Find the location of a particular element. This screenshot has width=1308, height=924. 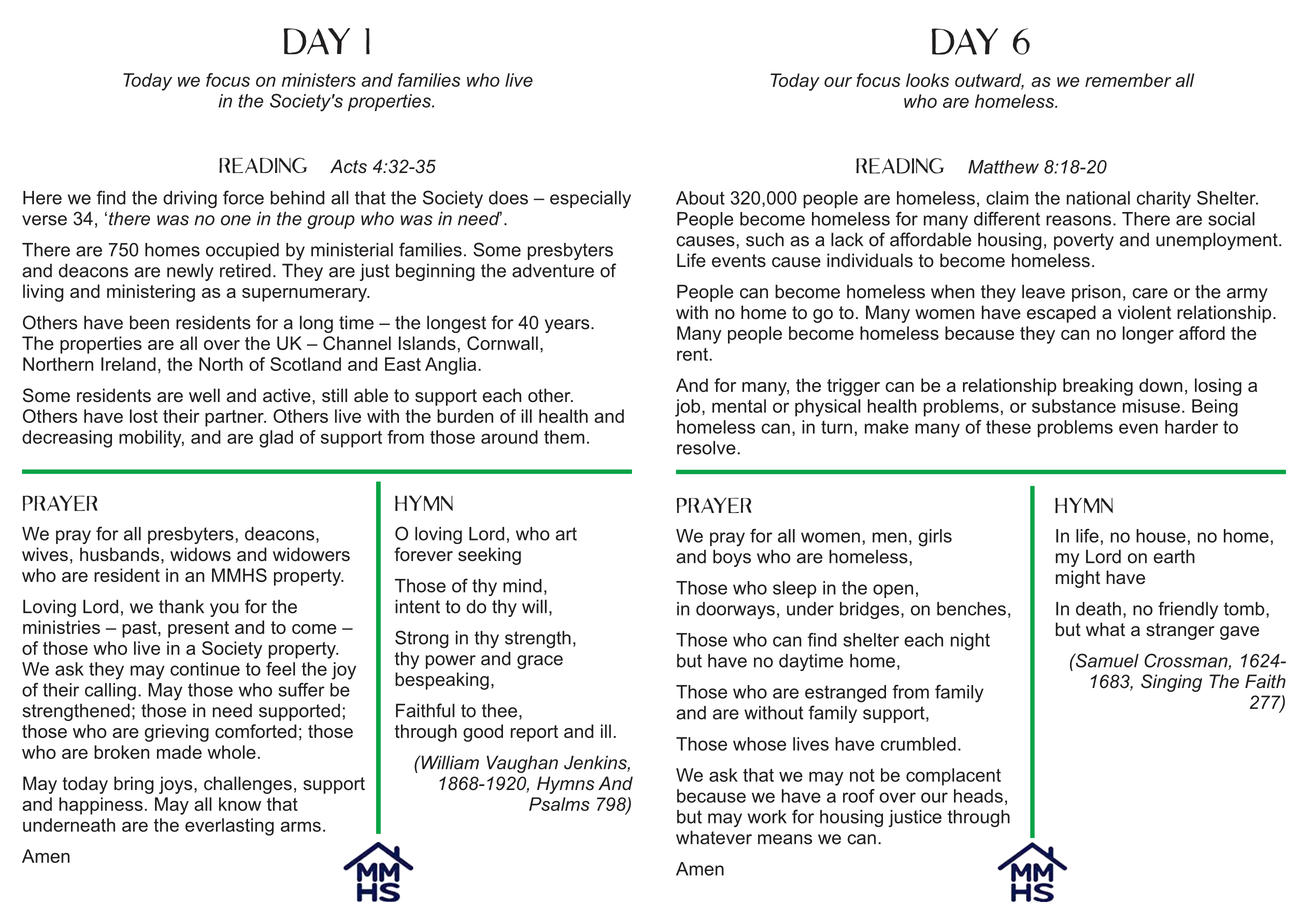

happiness is located at coordinates (101, 806).
